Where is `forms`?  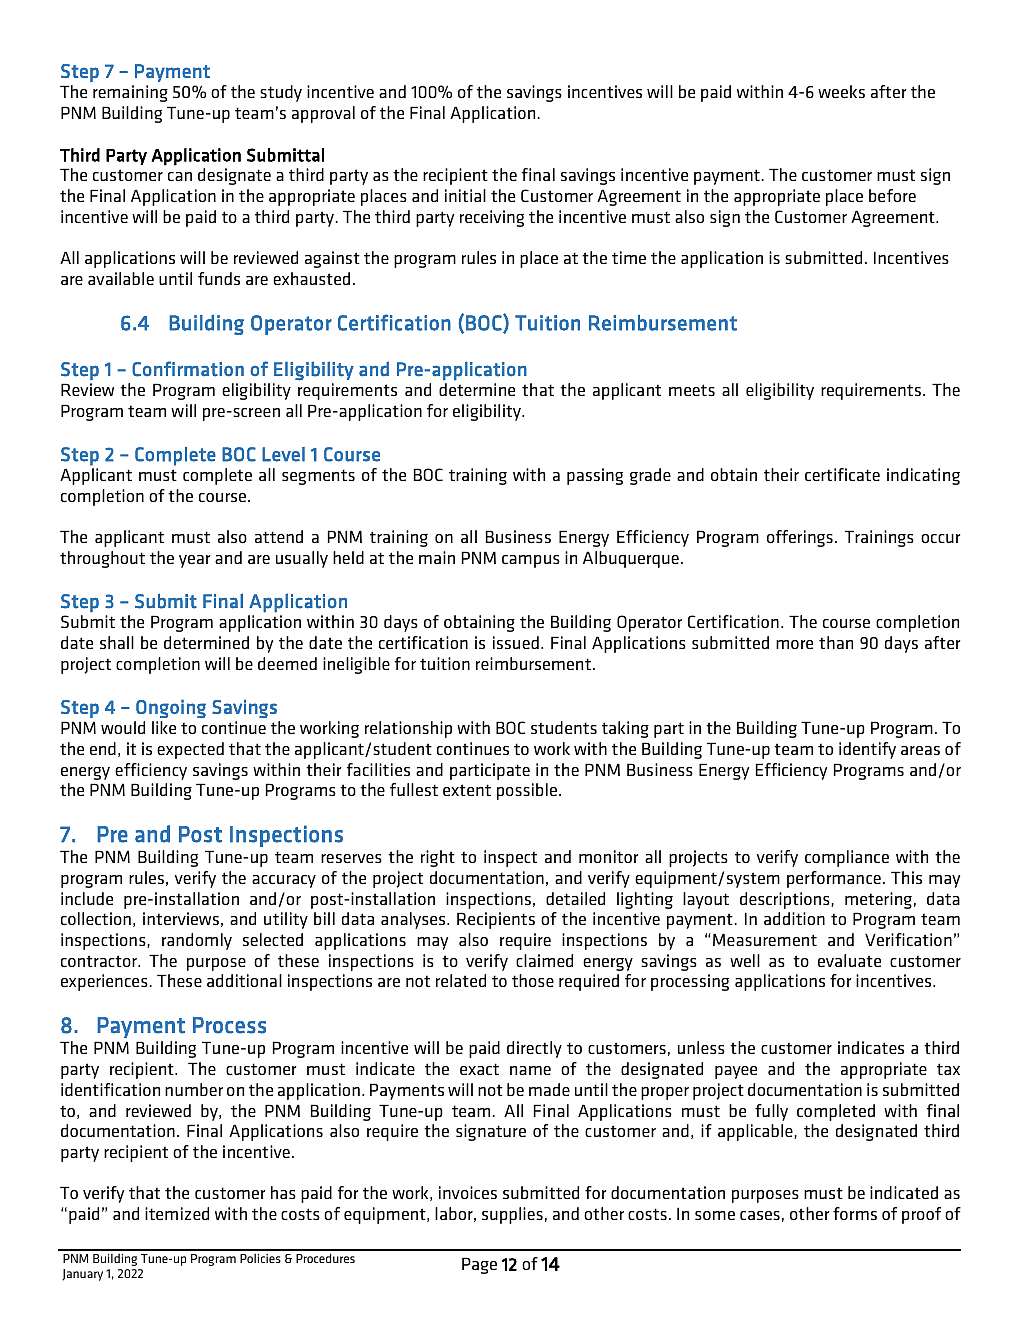
forms is located at coordinates (855, 1213).
